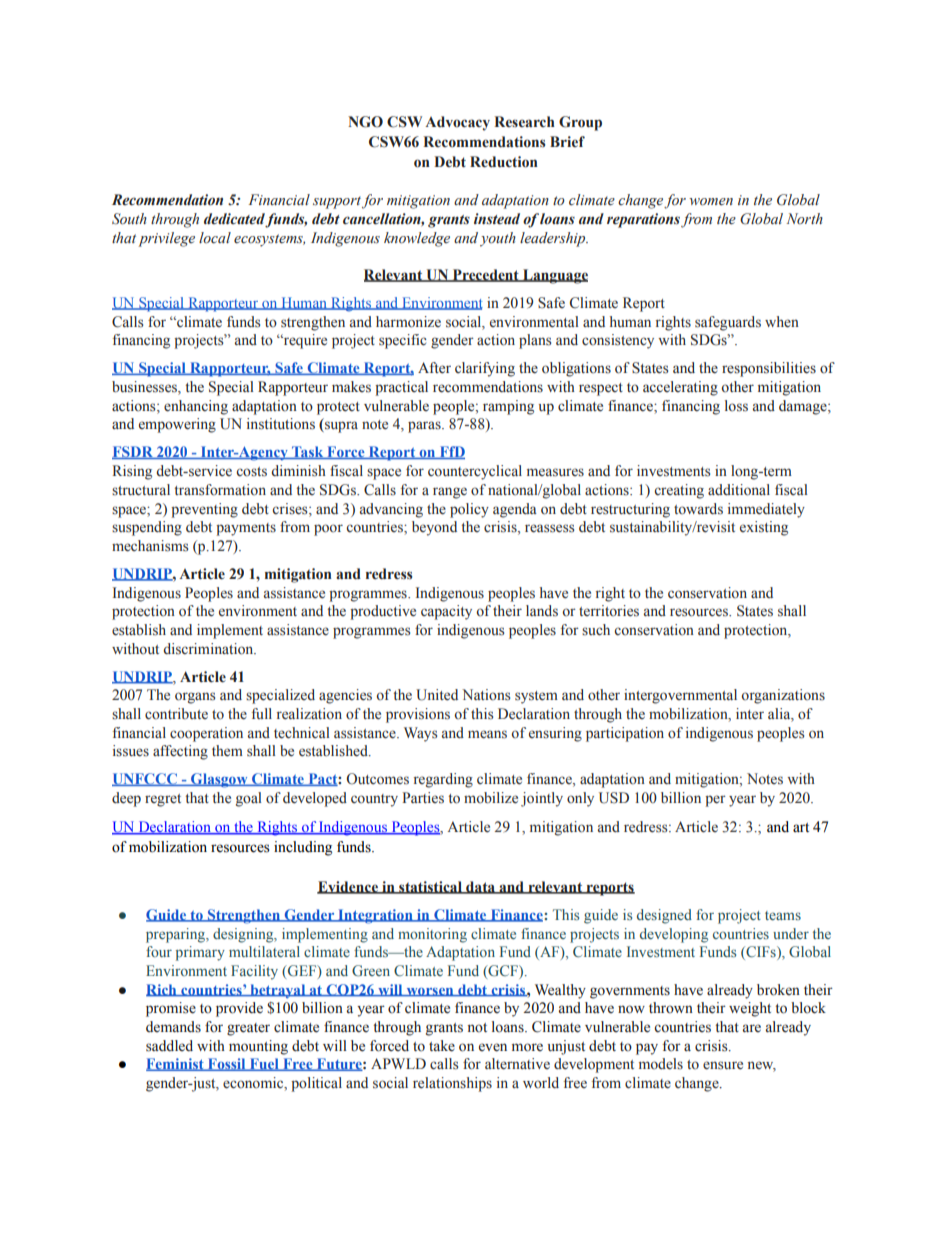 The image size is (952, 1233). I want to click on discrimination, so click(209, 649).
